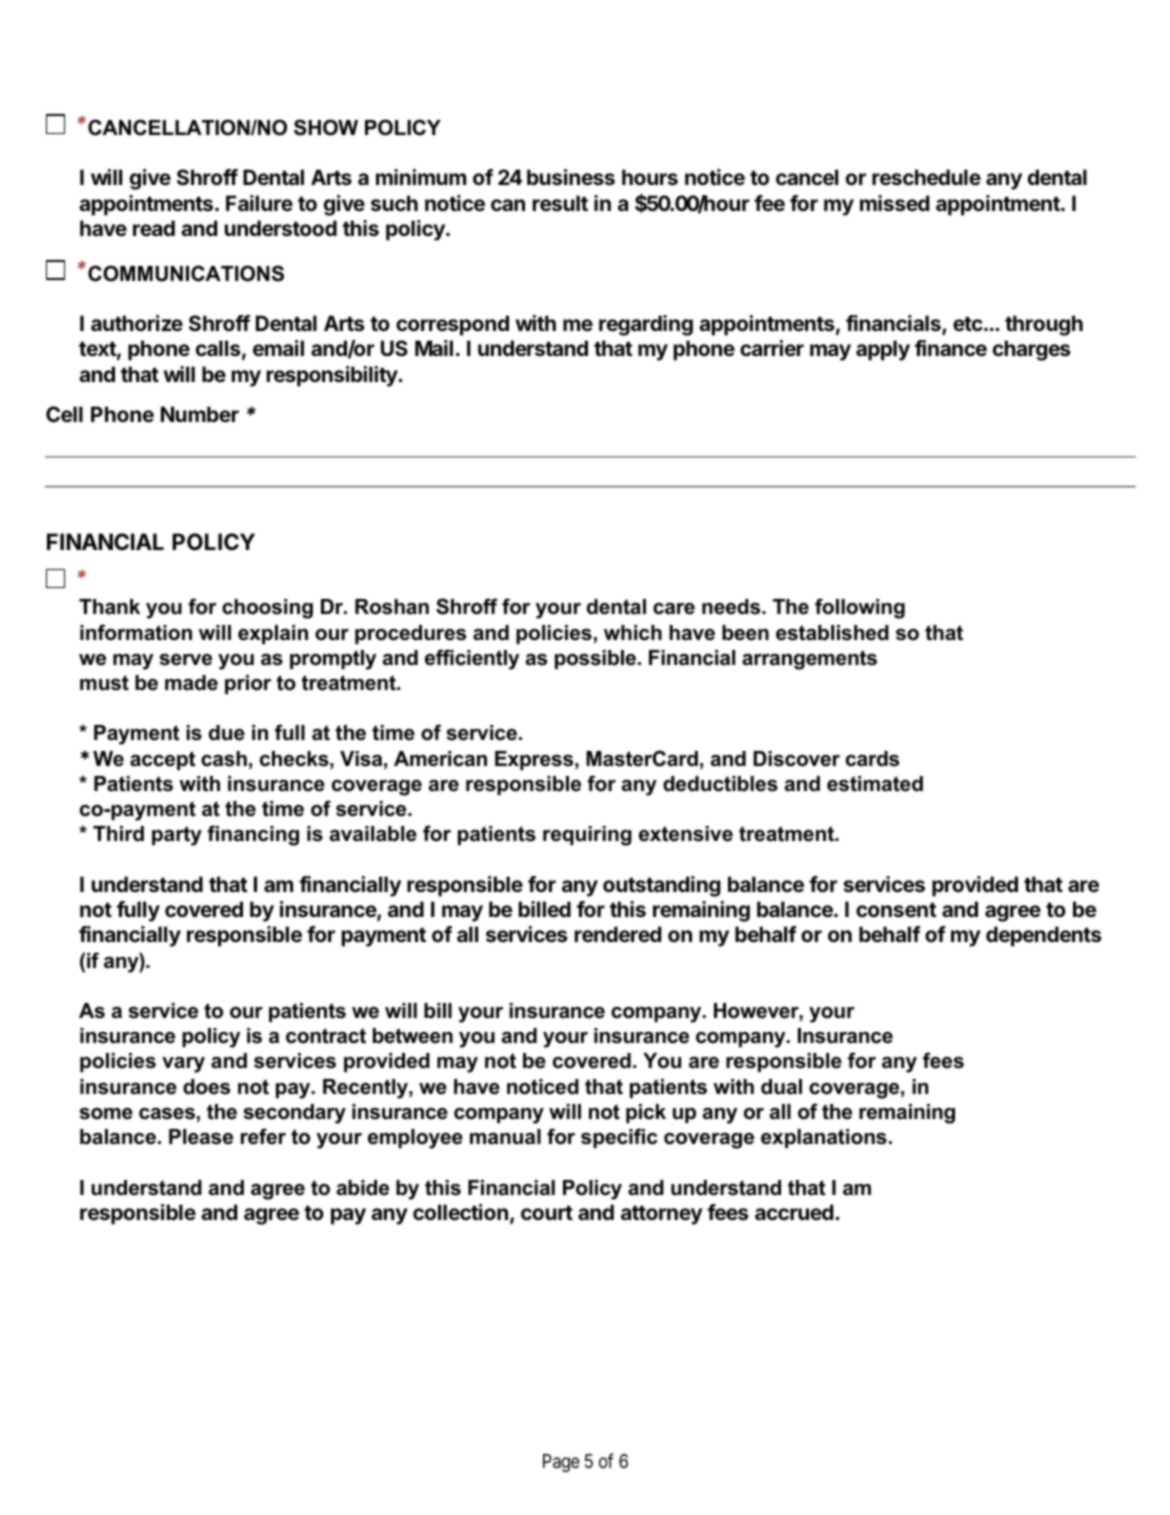 The height and width of the screenshot is (1515, 1170). What do you see at coordinates (561, 1463) in the screenshot?
I see `Page` at bounding box center [561, 1463].
